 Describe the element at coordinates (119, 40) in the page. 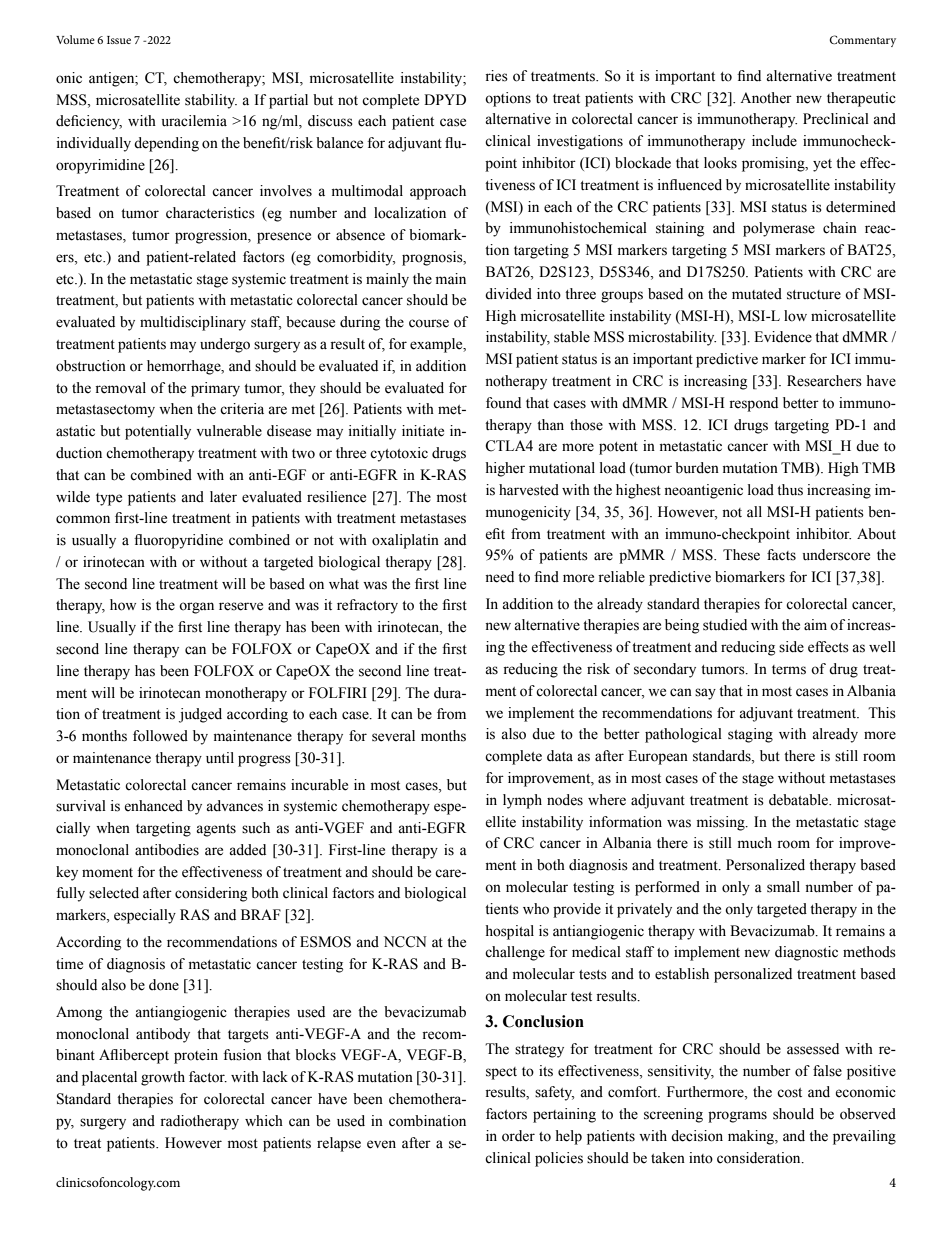

I see `Issue` at that location.
